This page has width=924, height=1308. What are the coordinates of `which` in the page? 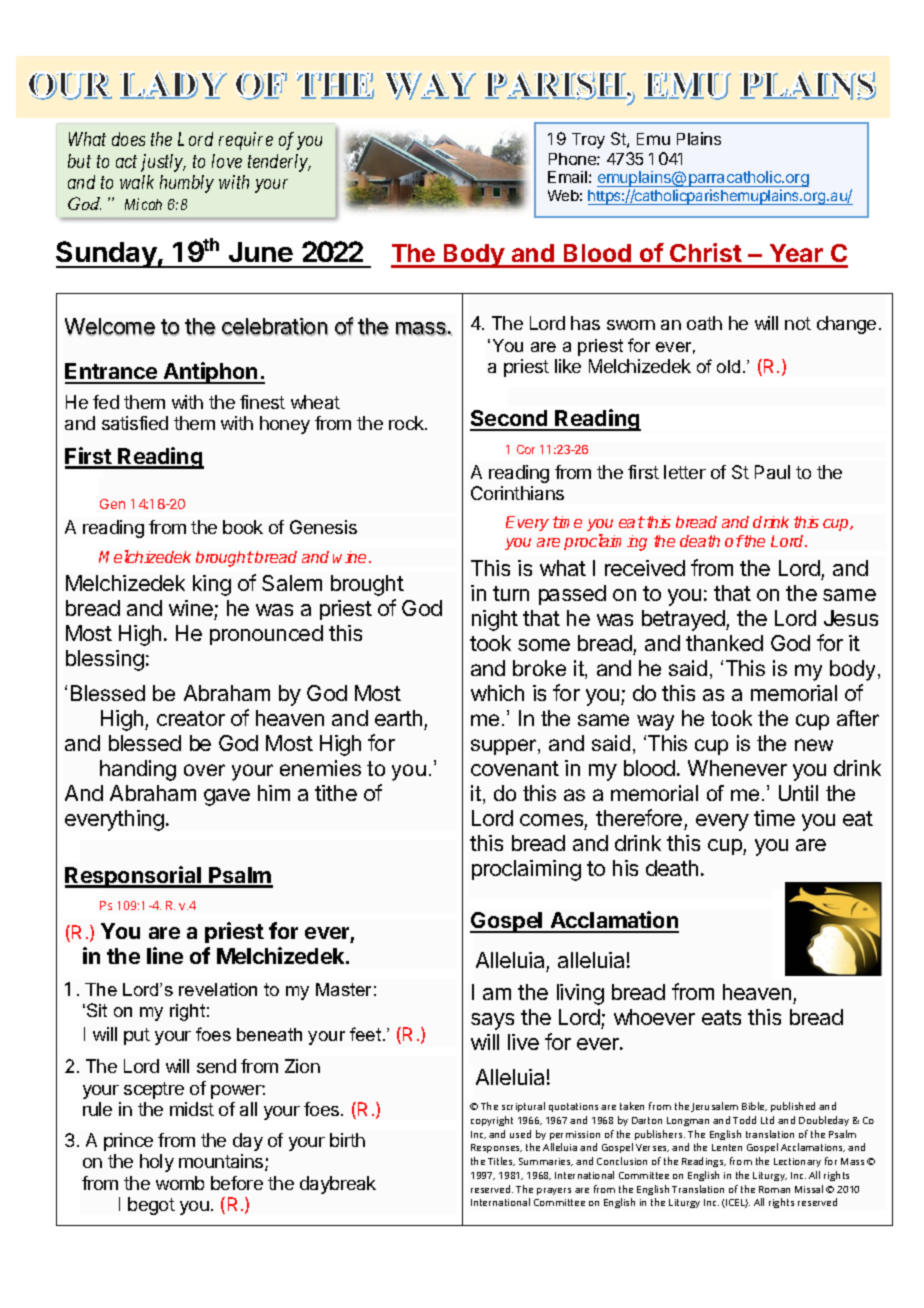 It's located at (497, 693).
